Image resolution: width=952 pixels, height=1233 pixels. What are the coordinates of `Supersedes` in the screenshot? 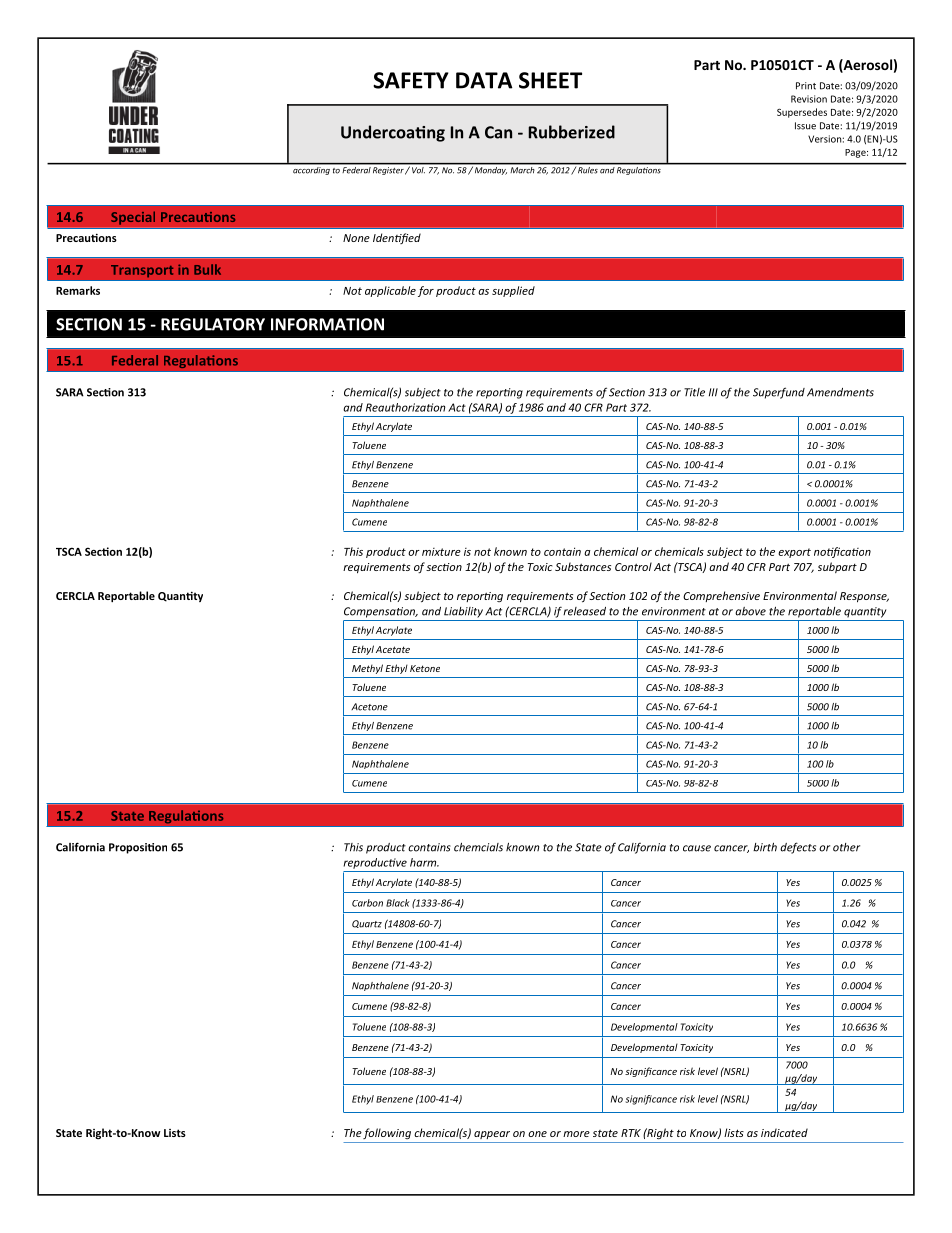 It's located at (802, 113).
